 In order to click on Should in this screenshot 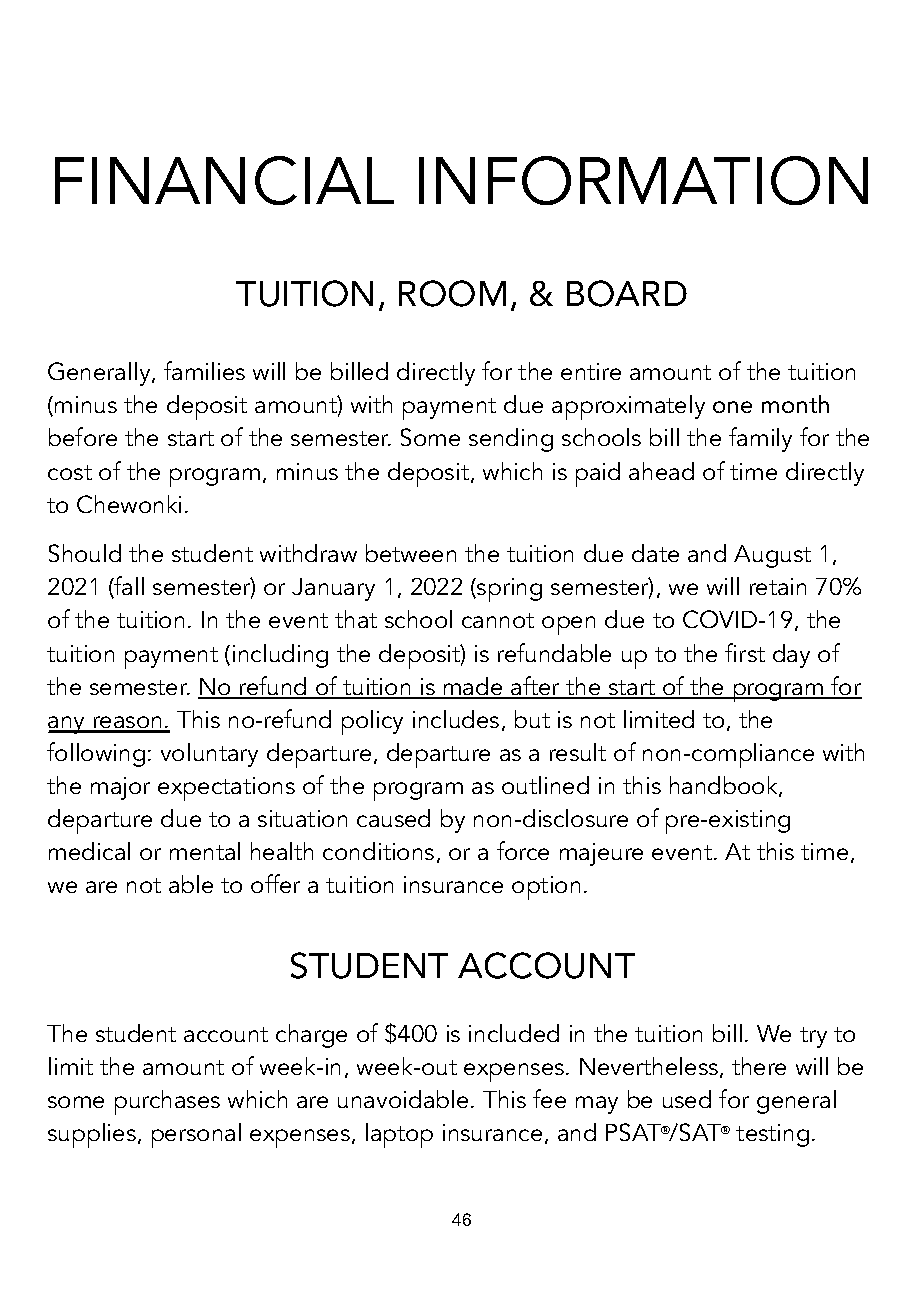, I will do `click(85, 553)`.
